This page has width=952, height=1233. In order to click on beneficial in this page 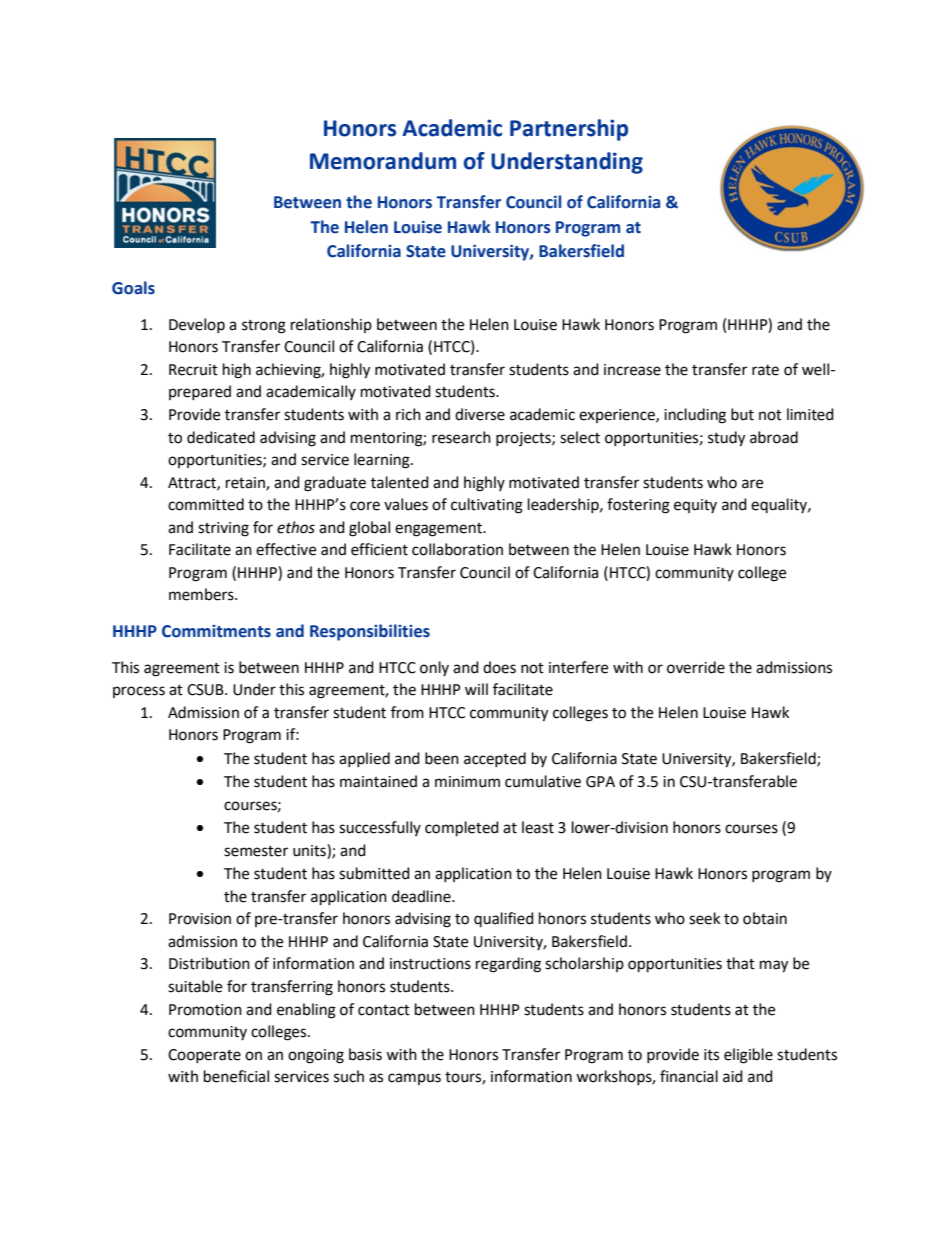, I will do `click(236, 1076)`.
